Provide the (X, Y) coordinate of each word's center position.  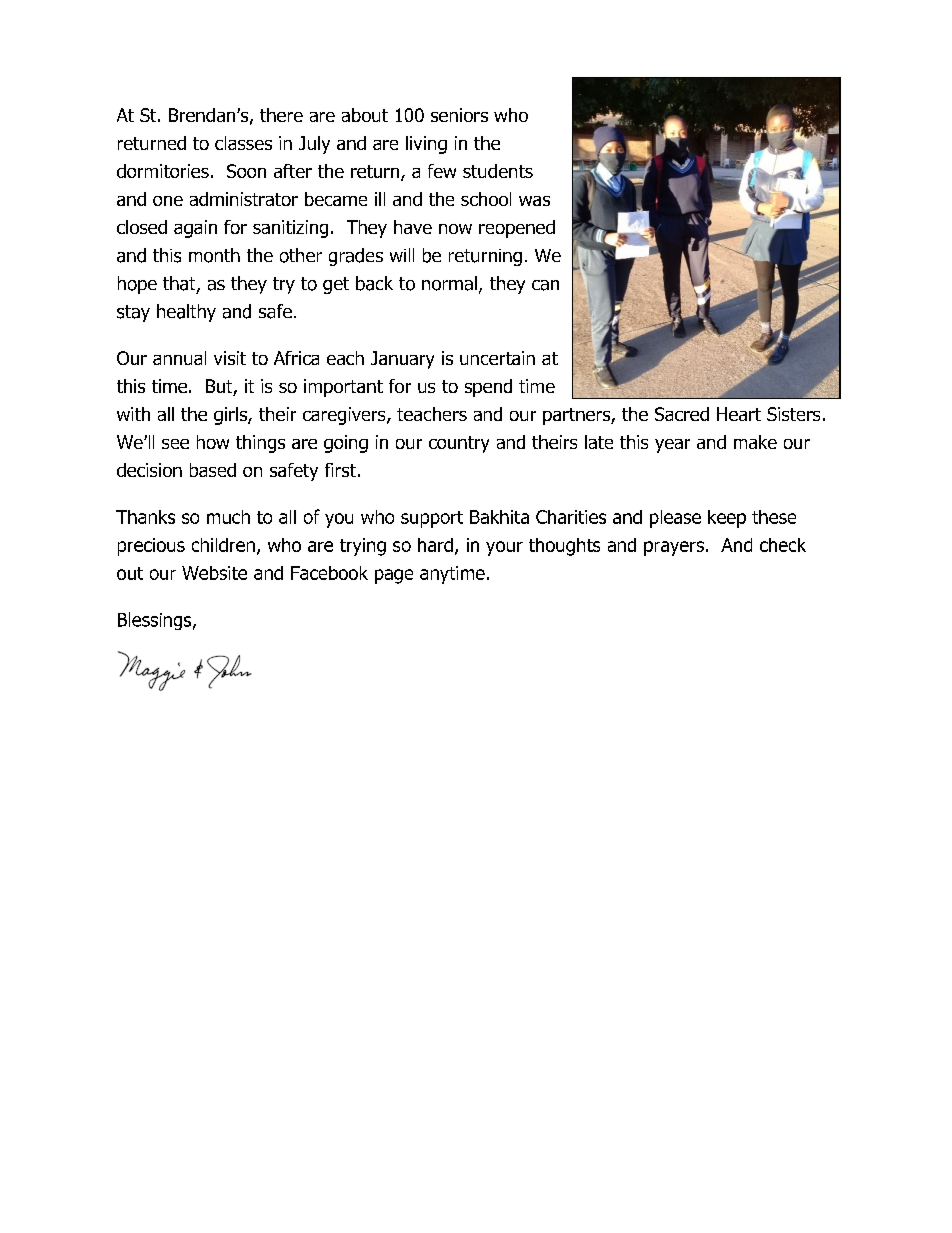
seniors (459, 115)
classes (243, 143)
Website (214, 573)
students (498, 171)
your (504, 548)
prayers (674, 548)
